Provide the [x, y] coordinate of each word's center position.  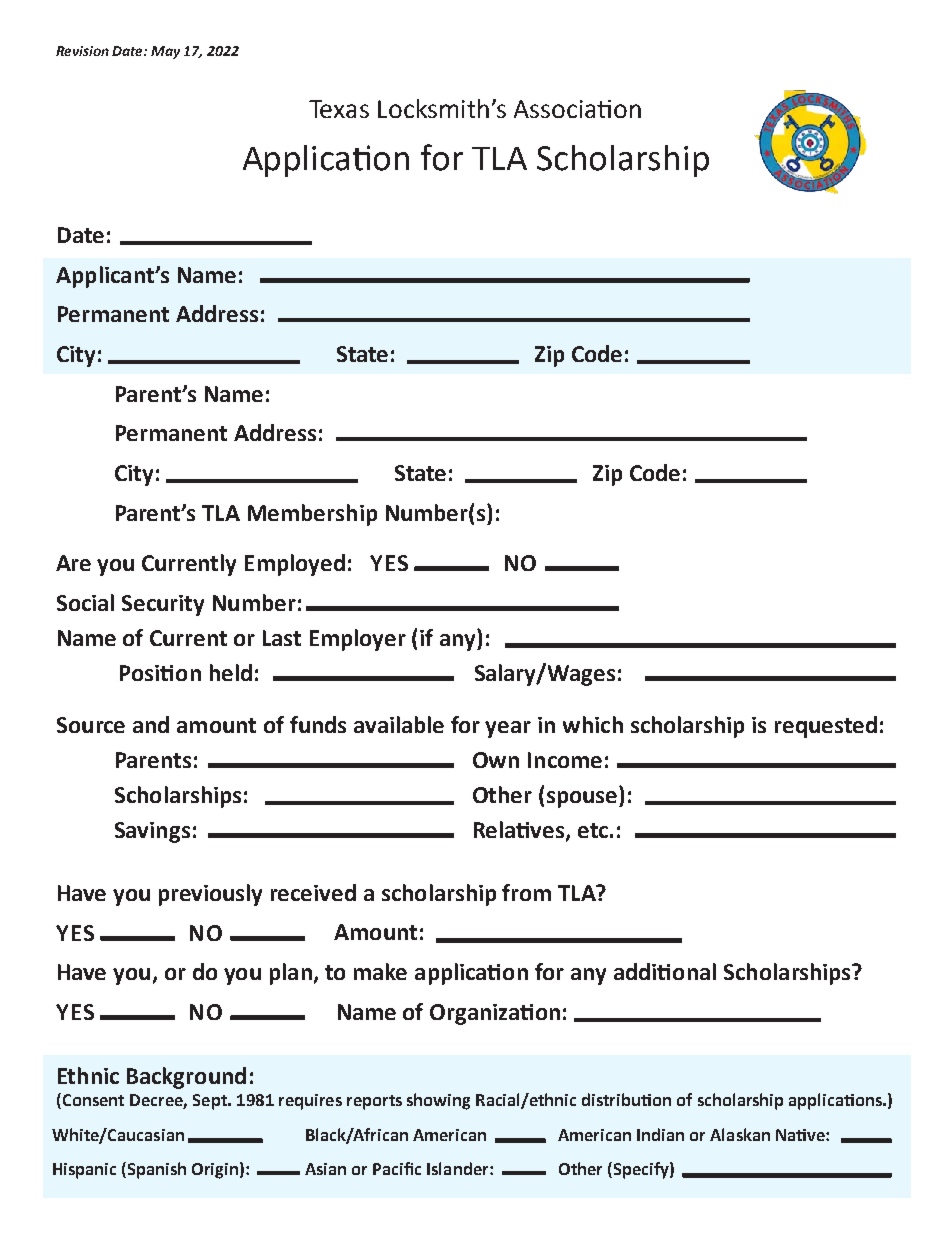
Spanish [157, 1170]
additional [665, 971]
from [526, 892]
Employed [295, 565]
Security [163, 605]
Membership [312, 515]
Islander [459, 1168]
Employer [358, 640]
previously [210, 895]
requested [826, 727]
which [593, 724]
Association [577, 109]
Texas [339, 109]
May [165, 52]
